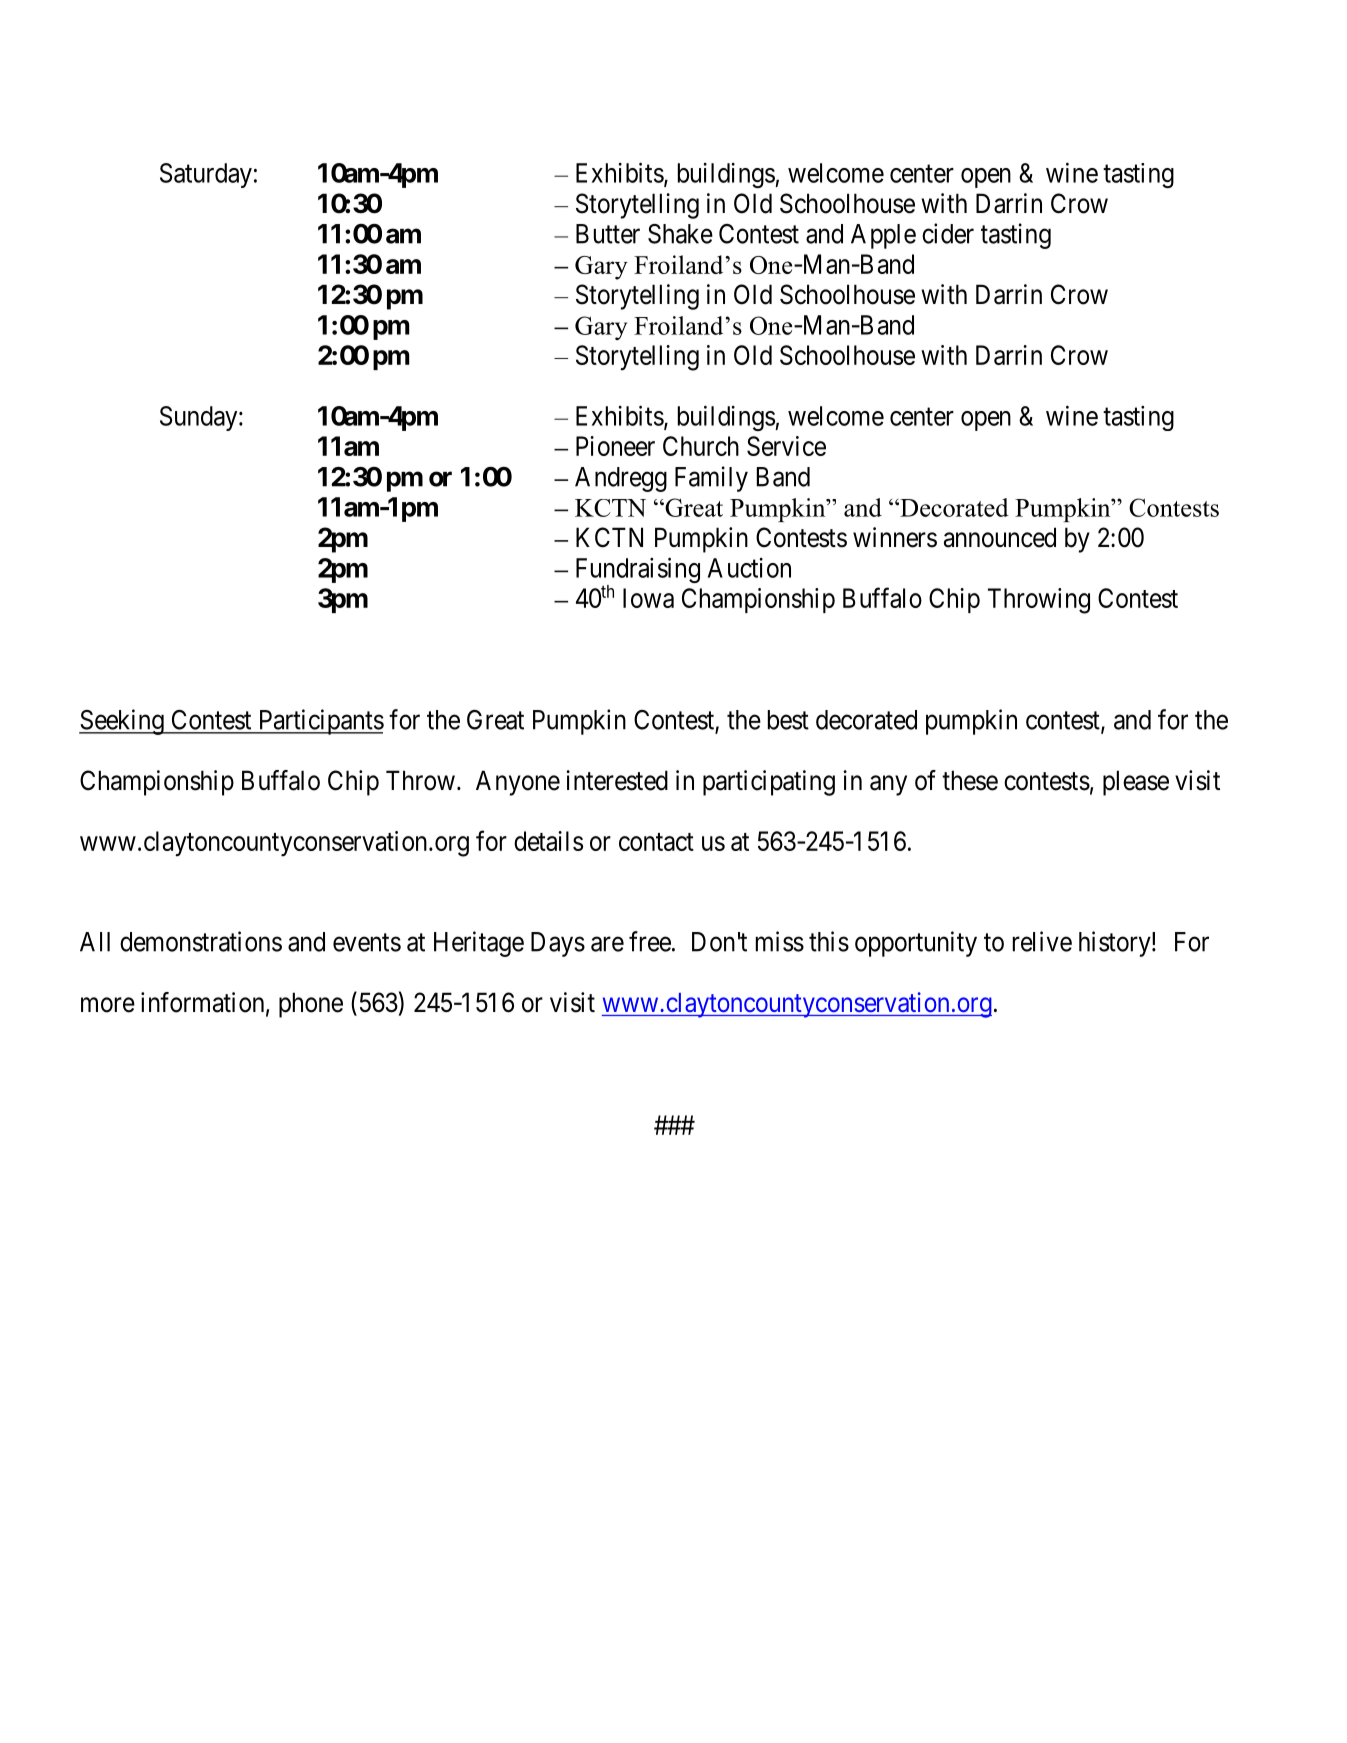 The width and height of the document is (1347, 1743). Describe the element at coordinates (615, 446) in the document. I see `Pioneer` at that location.
